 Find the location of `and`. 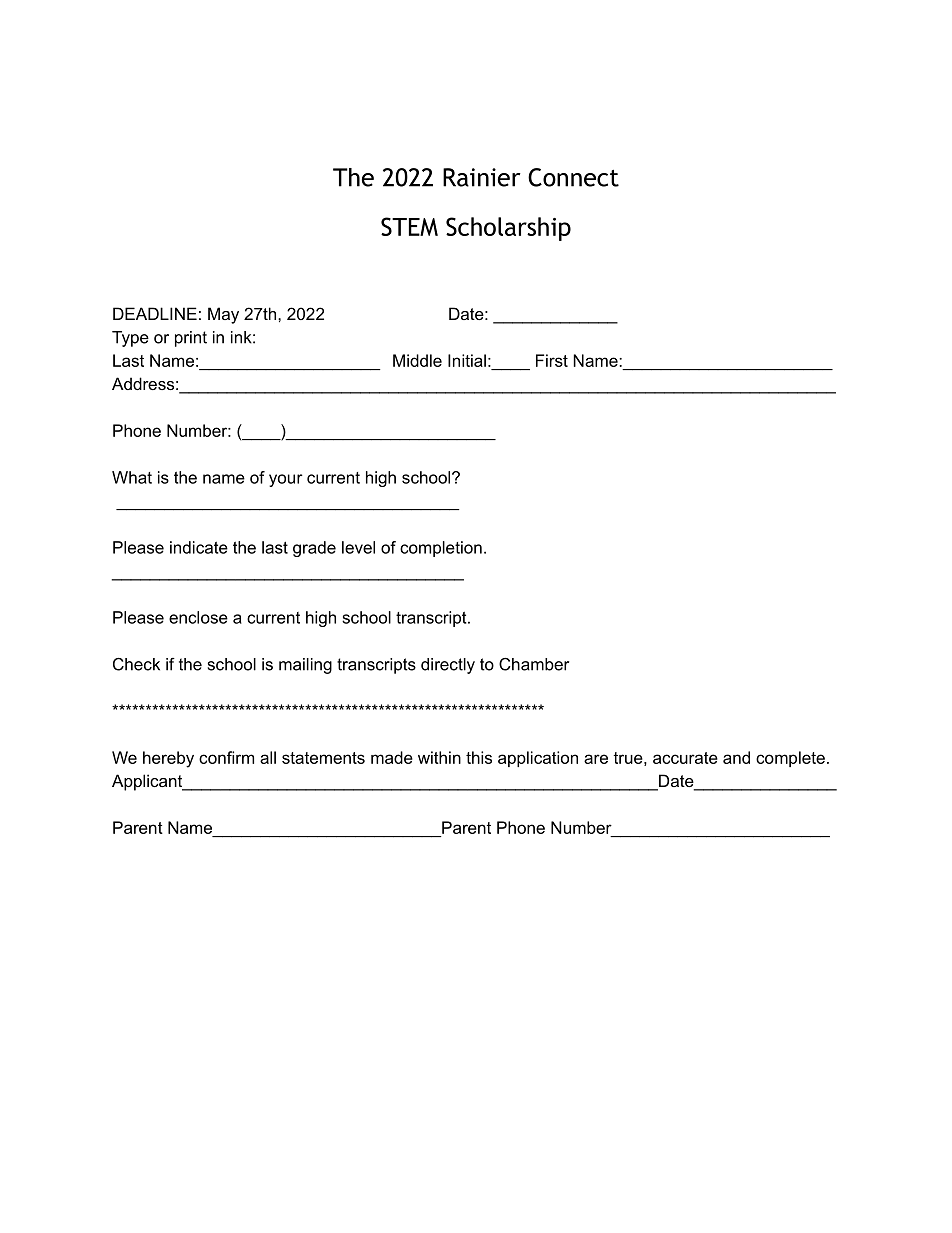

and is located at coordinates (736, 757).
